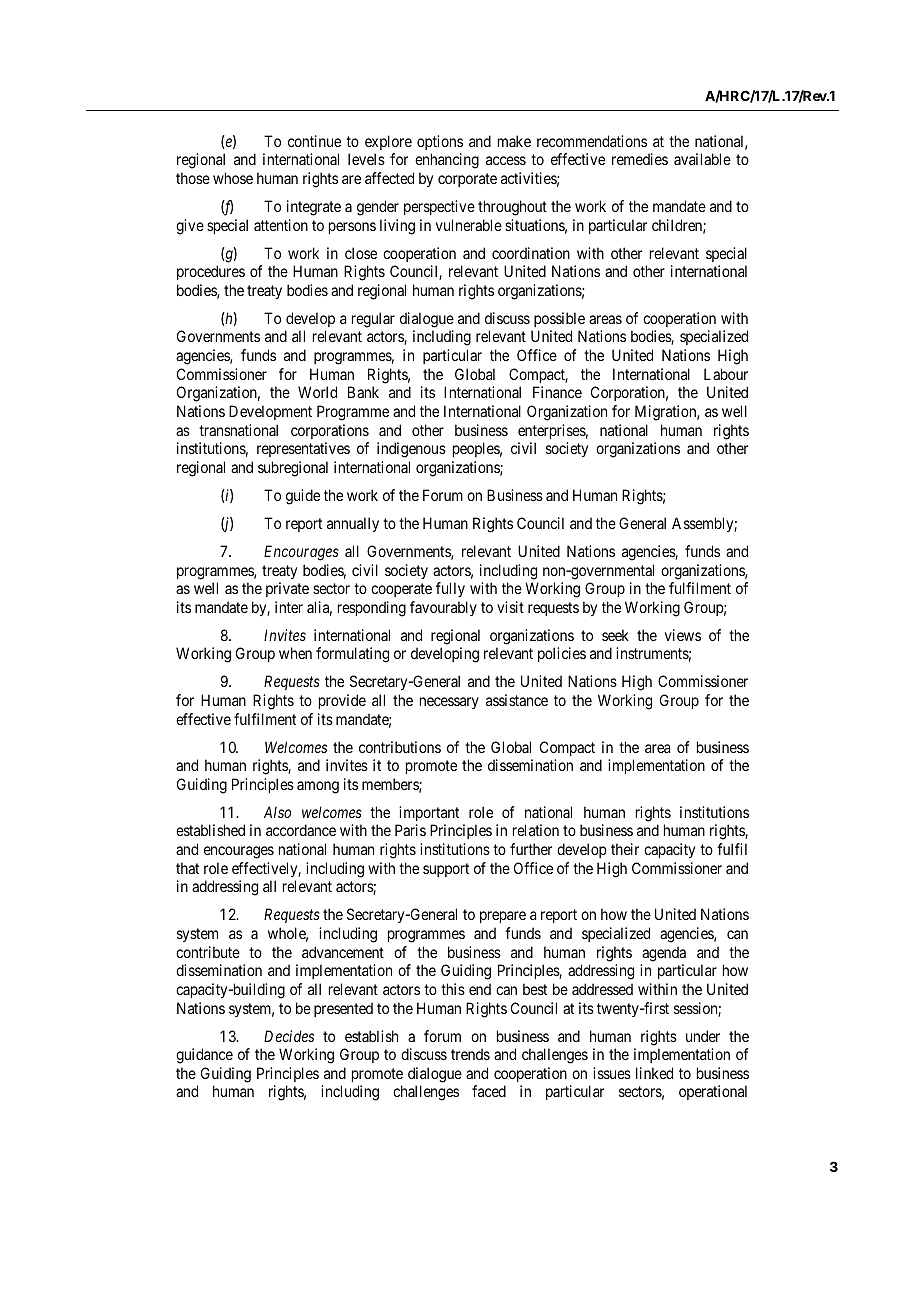  Describe the element at coordinates (726, 374) in the image. I see `Labour` at that location.
